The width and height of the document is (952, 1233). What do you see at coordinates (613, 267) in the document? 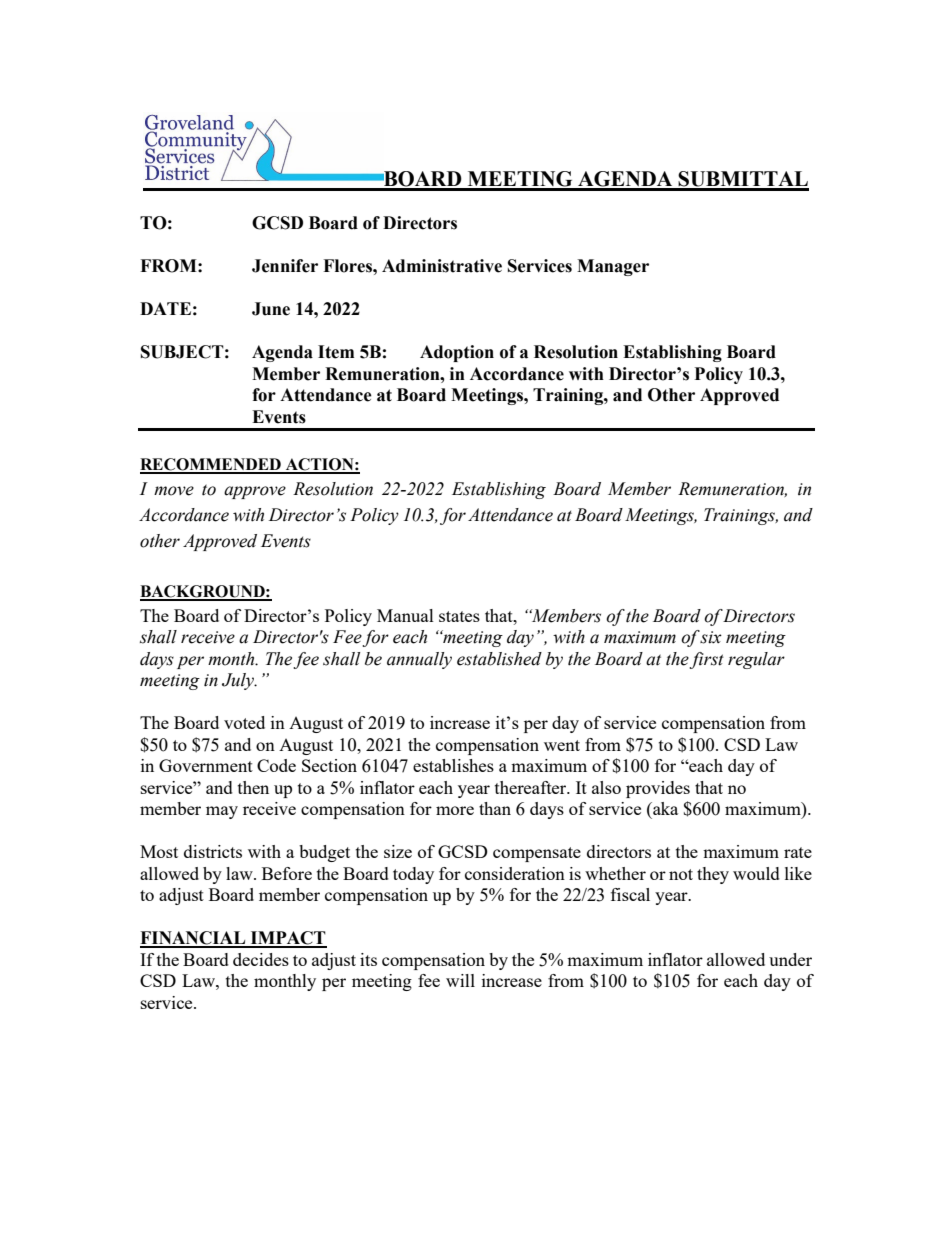
I see `Manager` at bounding box center [613, 267].
